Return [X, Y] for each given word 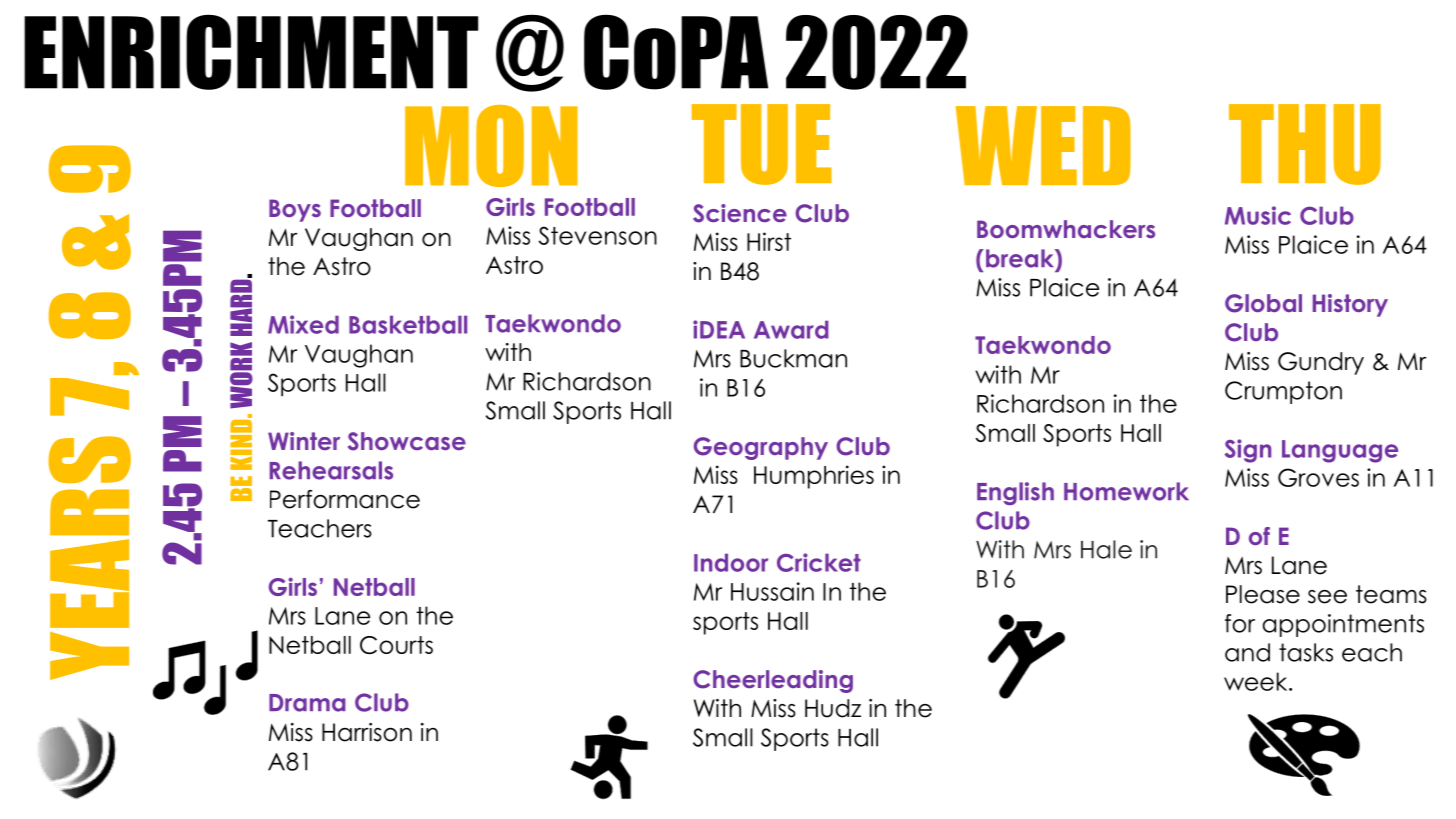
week [1257, 681]
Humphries [814, 477]
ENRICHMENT [251, 52]
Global [1263, 303]
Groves [1318, 477]
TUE [762, 144]
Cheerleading [773, 681]
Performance [345, 499]
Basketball [408, 324]
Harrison [367, 732]
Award [791, 329]
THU [1305, 144]
